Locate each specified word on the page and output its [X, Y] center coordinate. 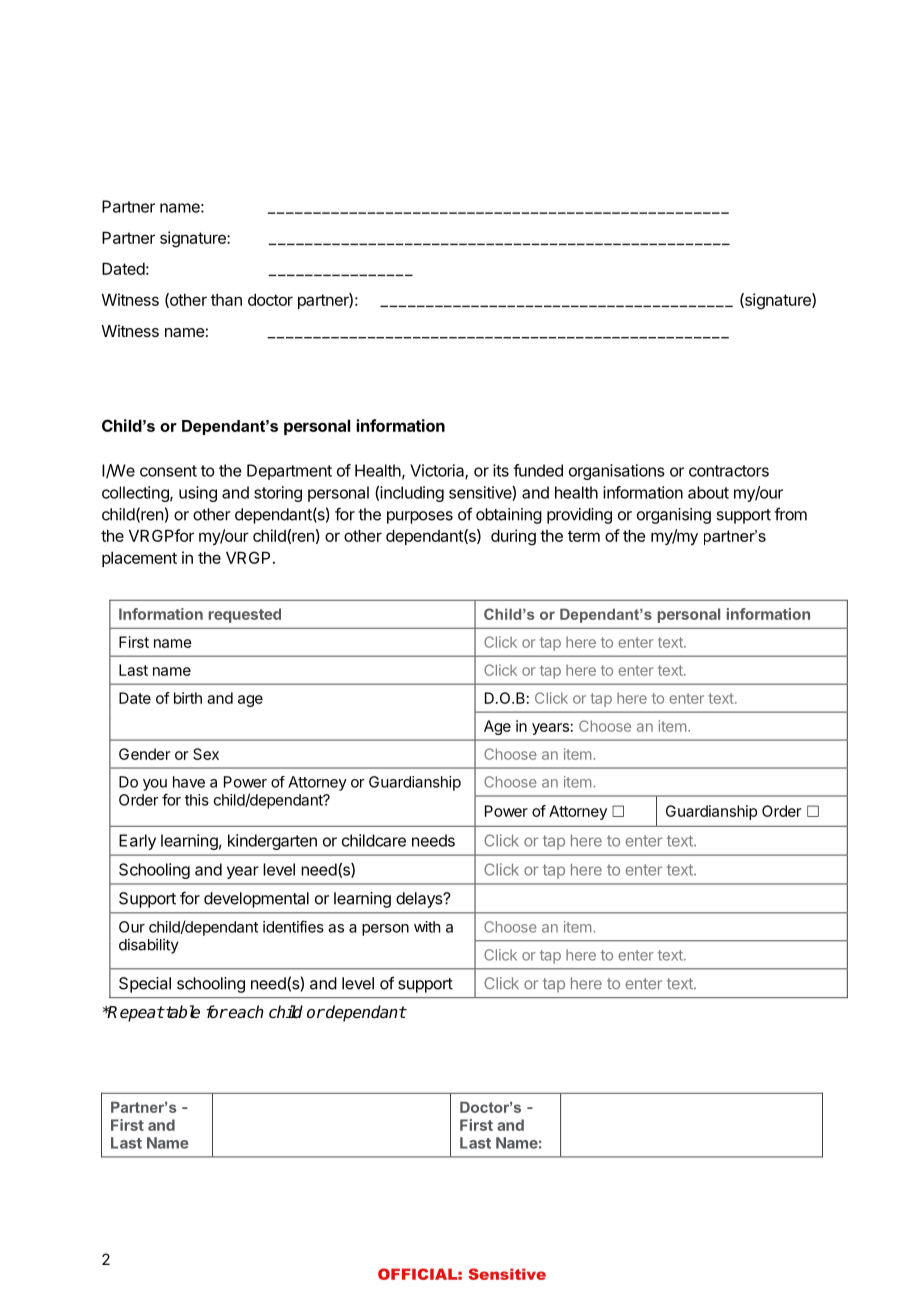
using [198, 494]
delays [420, 900]
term [584, 536]
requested [245, 615]
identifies [293, 926]
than [226, 300]
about [708, 492]
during [513, 537]
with [427, 927]
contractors [729, 471]
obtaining [509, 516]
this [197, 800]
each [245, 1012]
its [501, 470]
